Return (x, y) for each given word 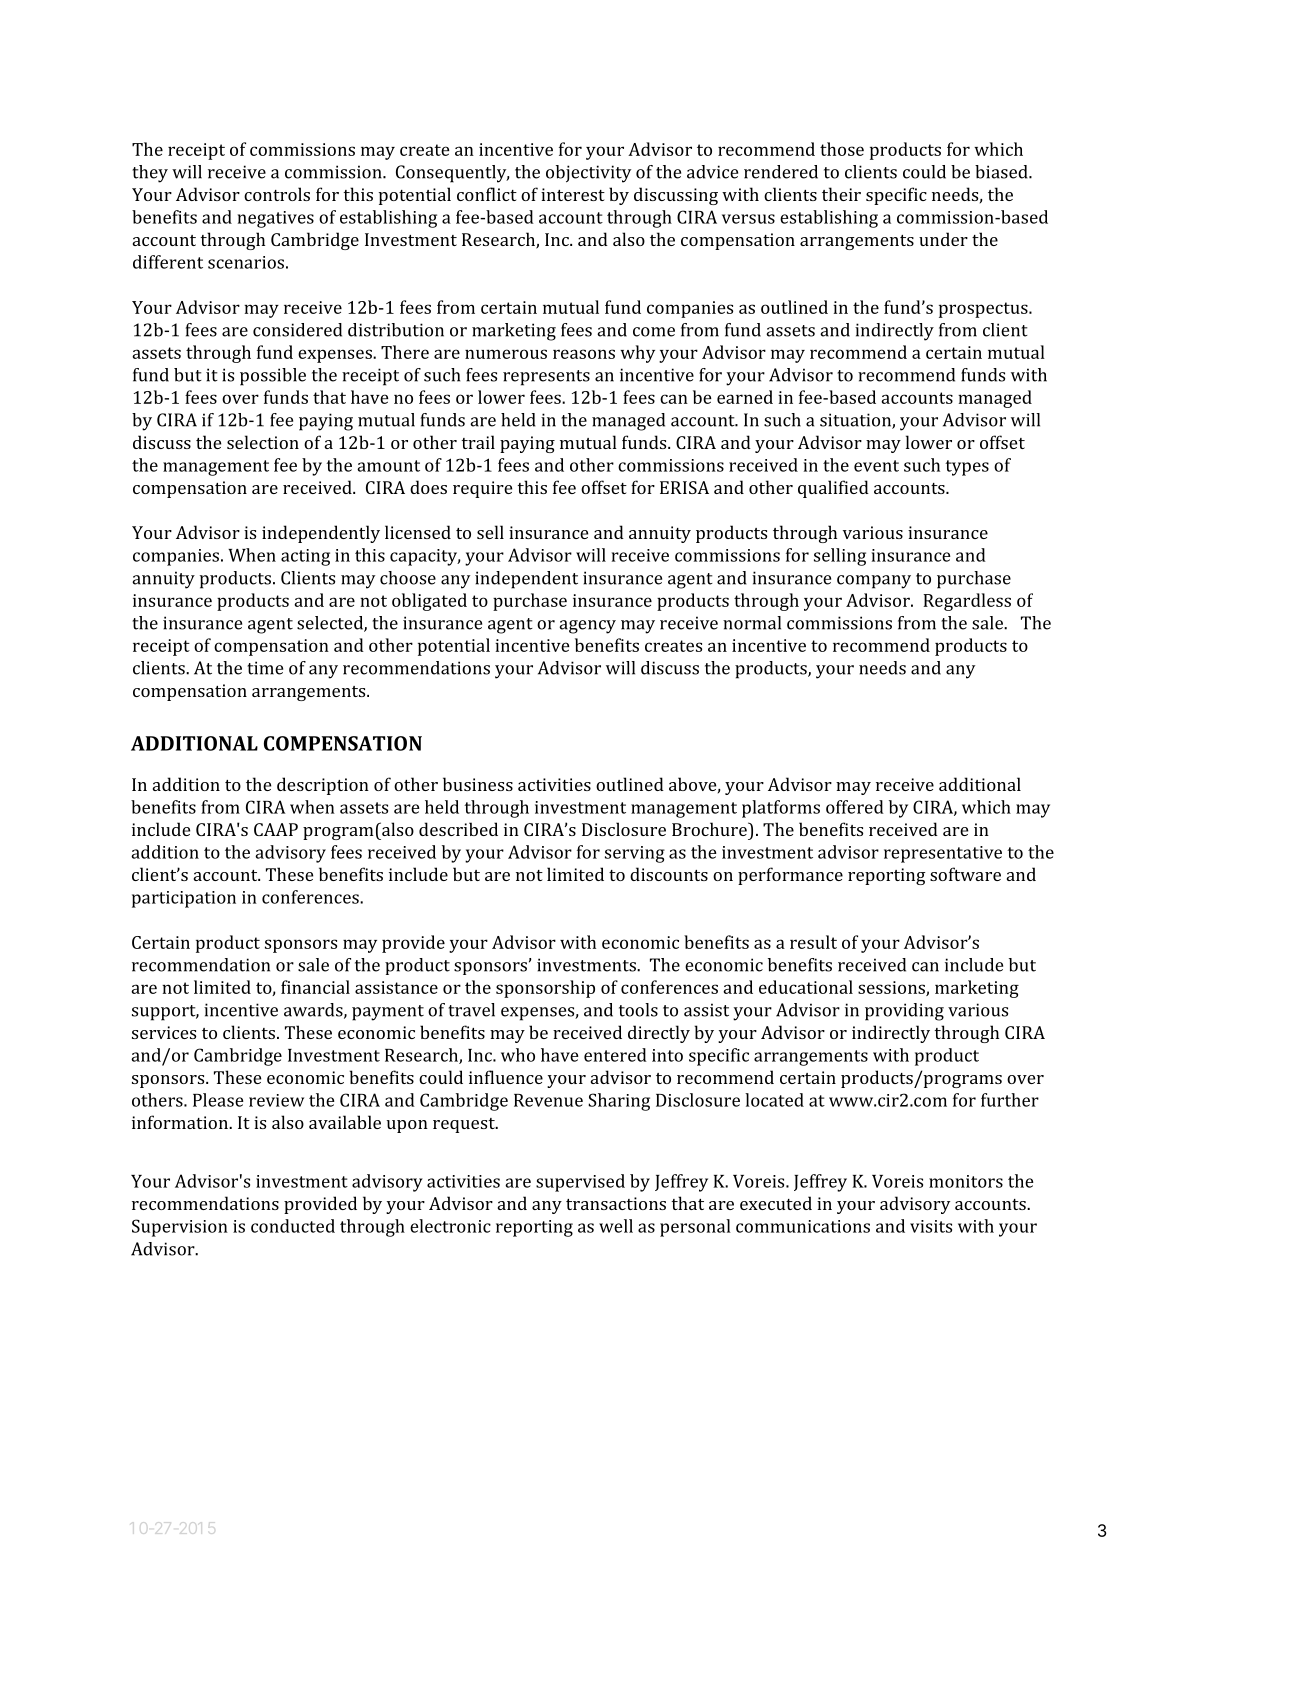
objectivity (588, 174)
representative (943, 854)
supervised (580, 1183)
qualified (833, 489)
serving (635, 854)
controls (277, 194)
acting (305, 557)
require (482, 489)
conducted (293, 1226)
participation (184, 899)
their (841, 194)
